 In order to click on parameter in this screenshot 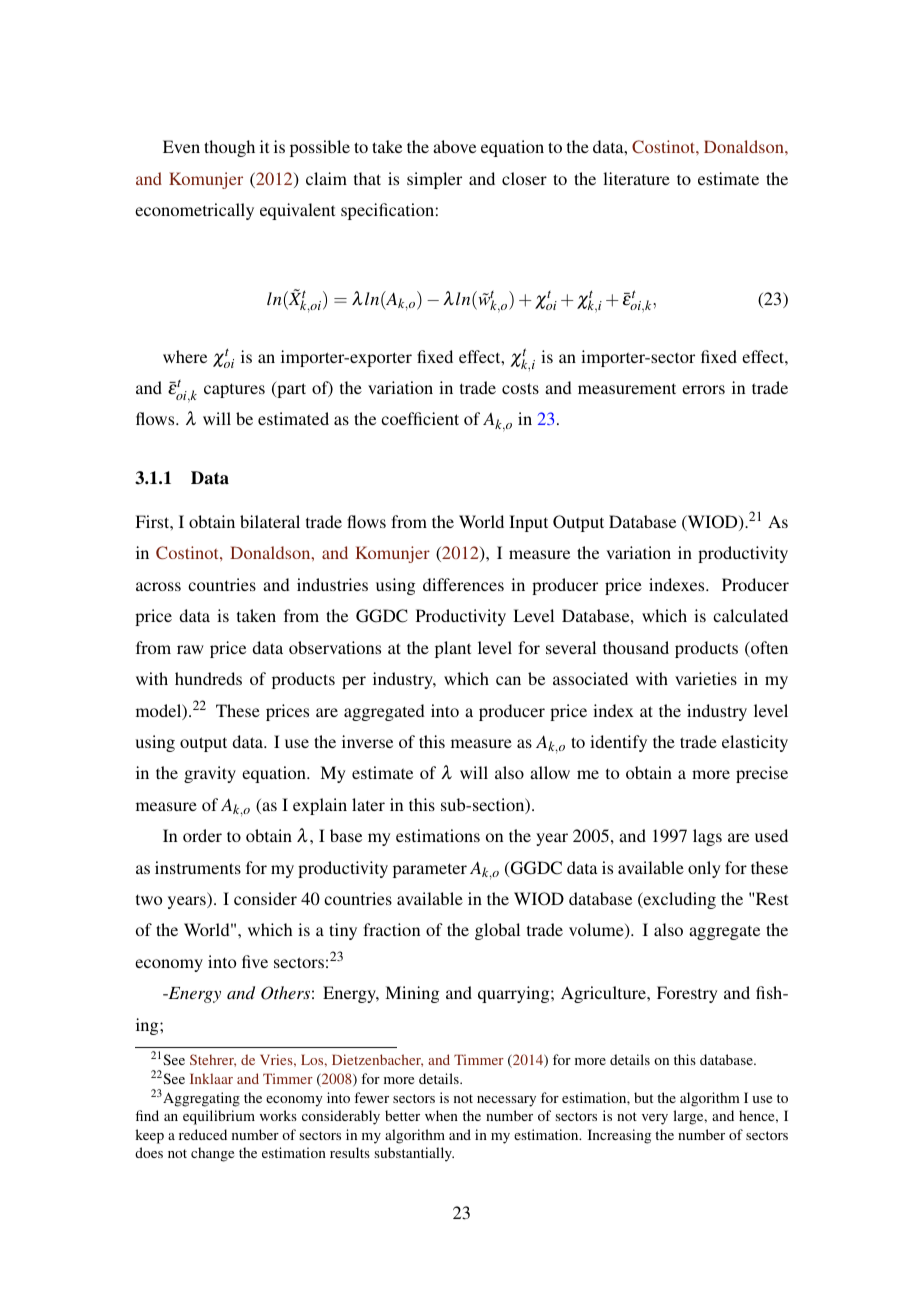, I will do `click(430, 870)`.
